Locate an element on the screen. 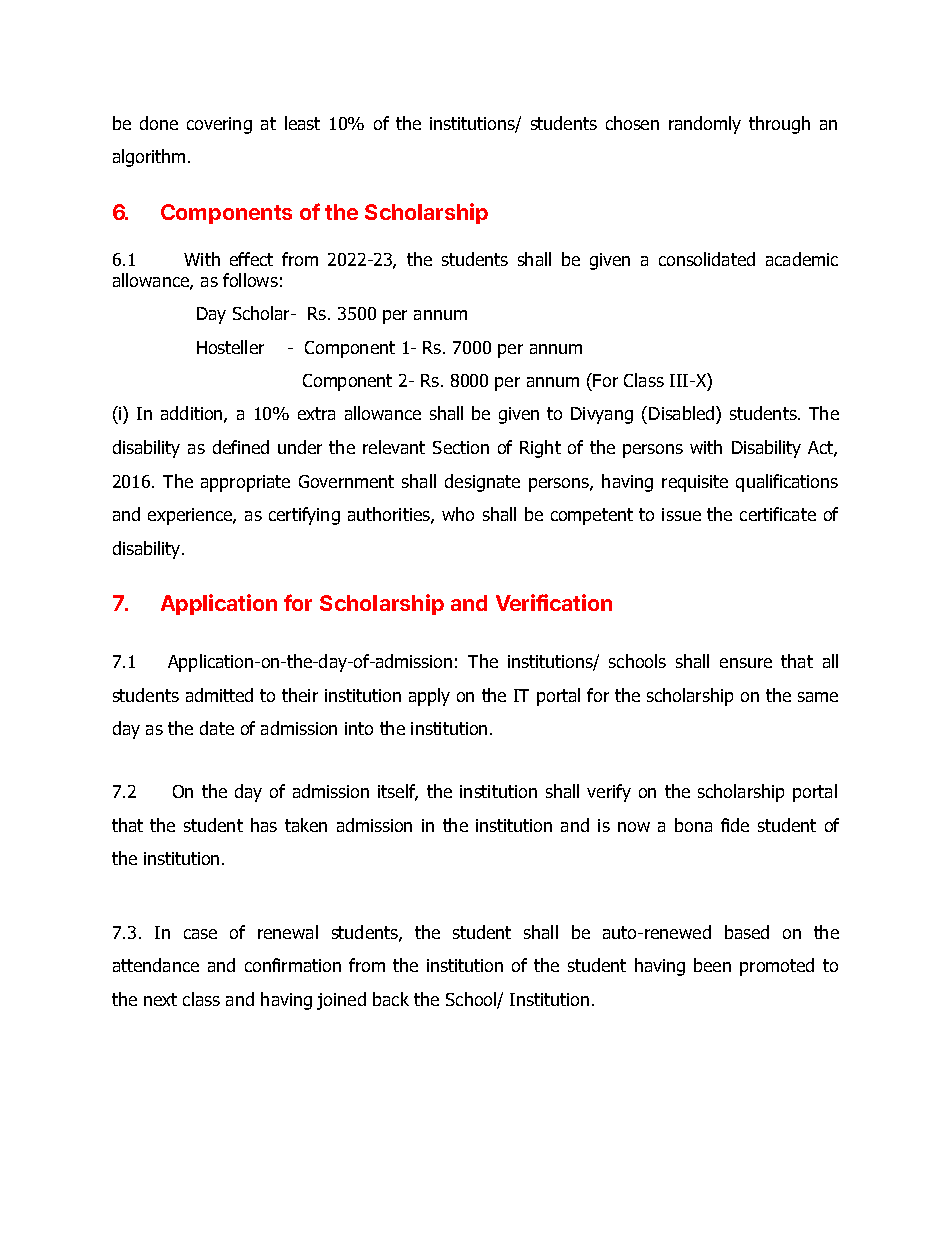 The image size is (952, 1233). back is located at coordinates (391, 999).
